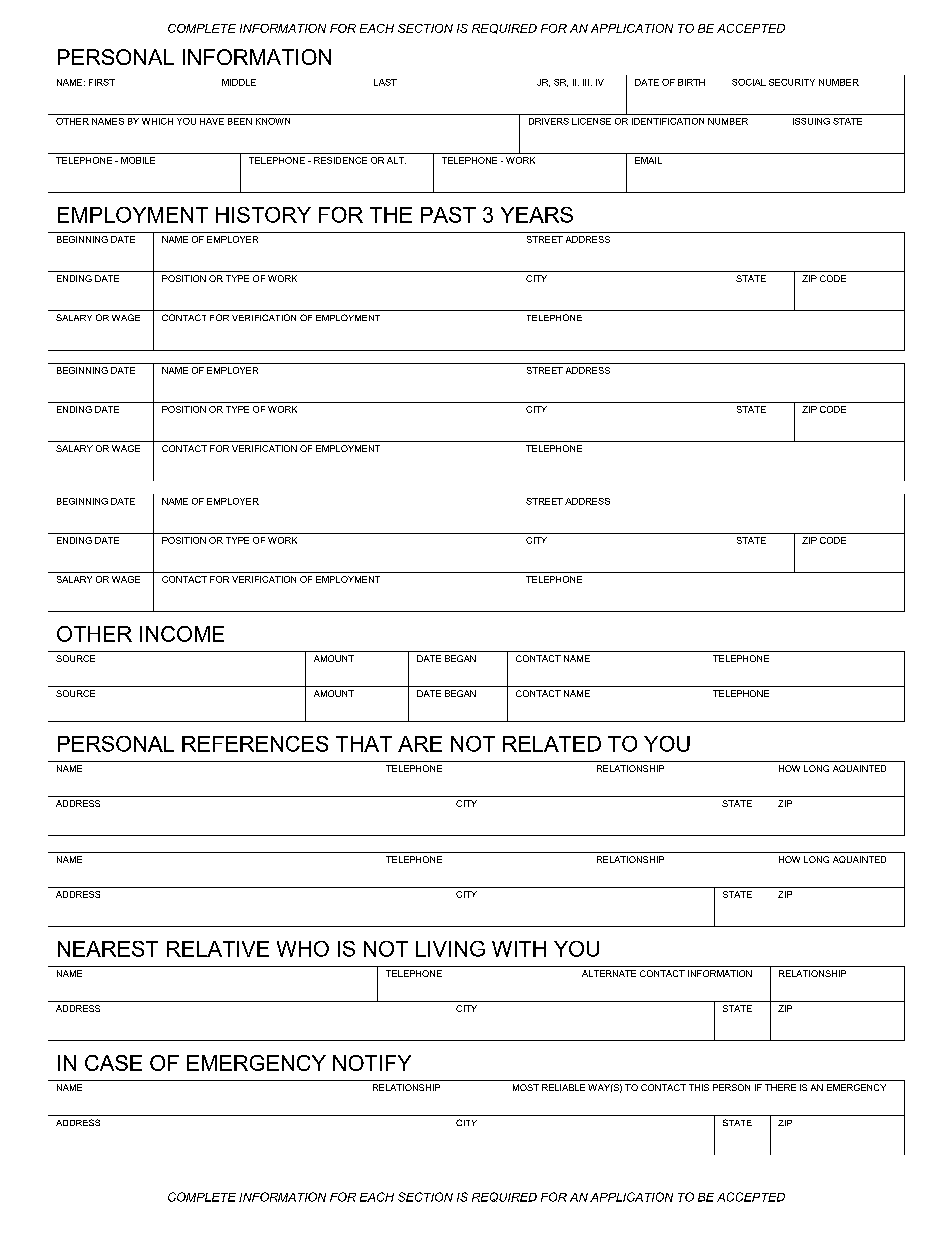  Describe the element at coordinates (519, 949) in the page. I see `WITH` at that location.
